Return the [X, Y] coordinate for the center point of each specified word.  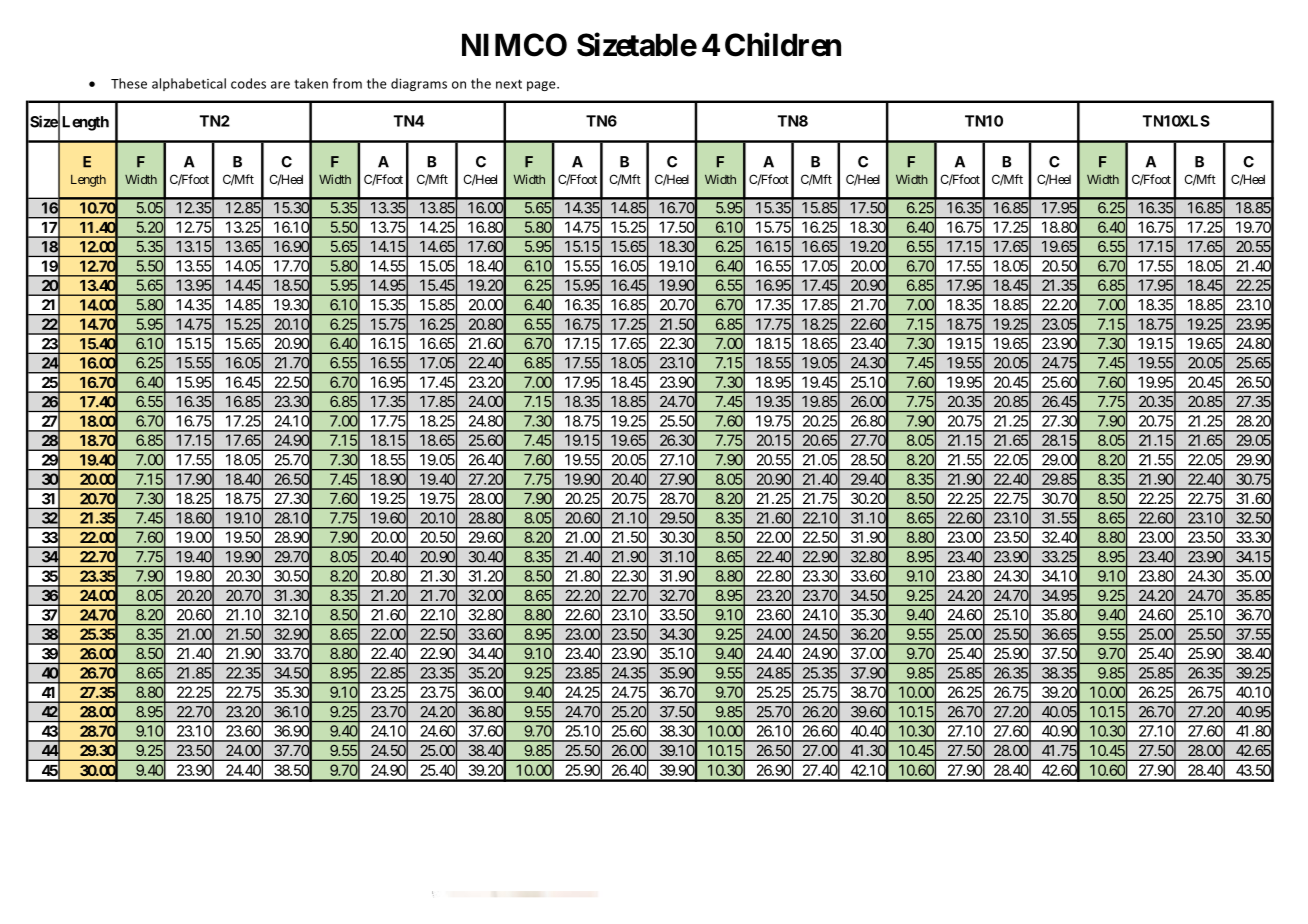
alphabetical [189, 84]
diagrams [419, 84]
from [347, 83]
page [542, 86]
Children [783, 44]
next [509, 84]
